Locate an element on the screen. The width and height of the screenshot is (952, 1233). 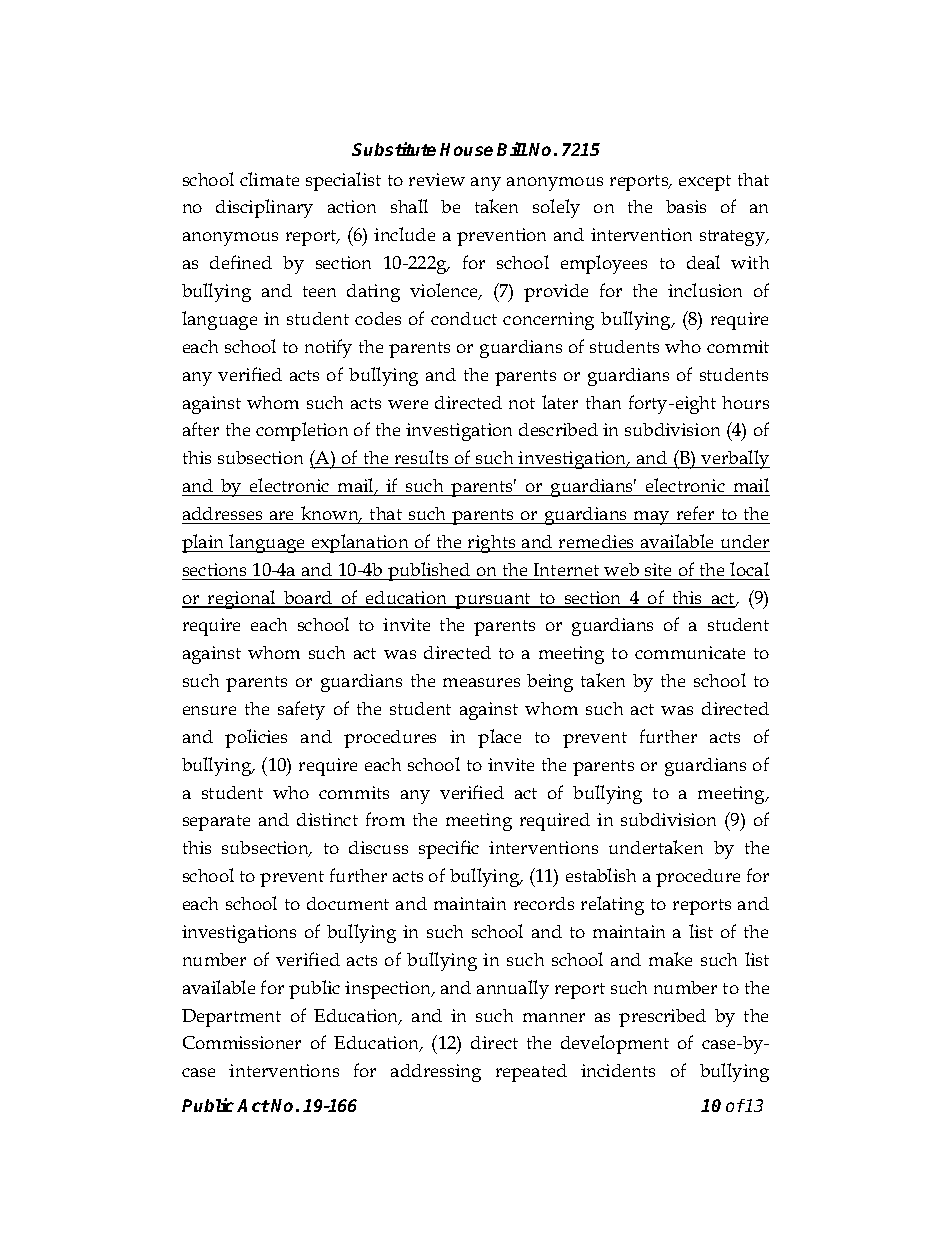
Commissioner is located at coordinates (242, 1042).
